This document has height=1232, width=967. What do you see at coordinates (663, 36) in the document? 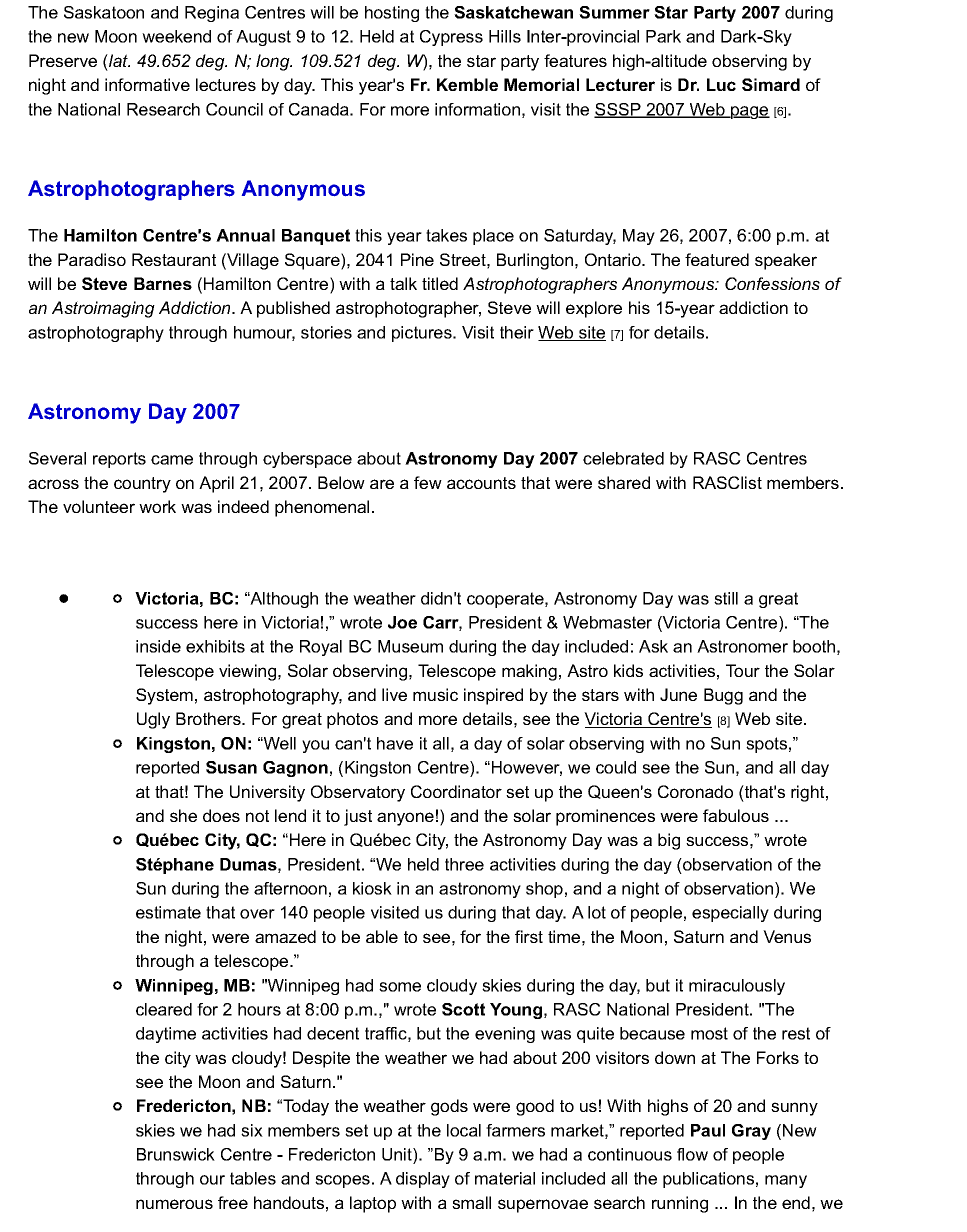
I see `Park` at bounding box center [663, 36].
